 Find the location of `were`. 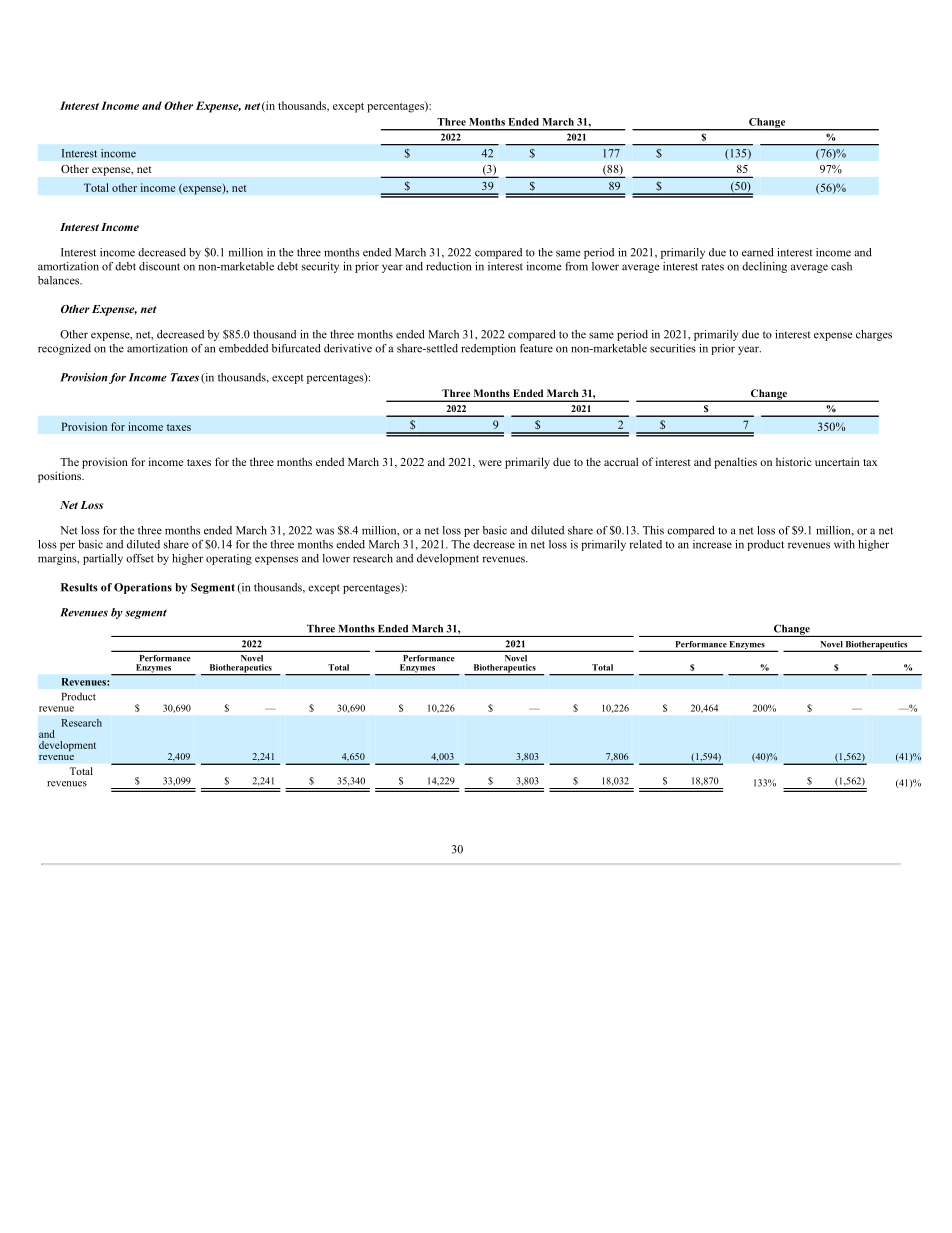

were is located at coordinates (490, 463).
